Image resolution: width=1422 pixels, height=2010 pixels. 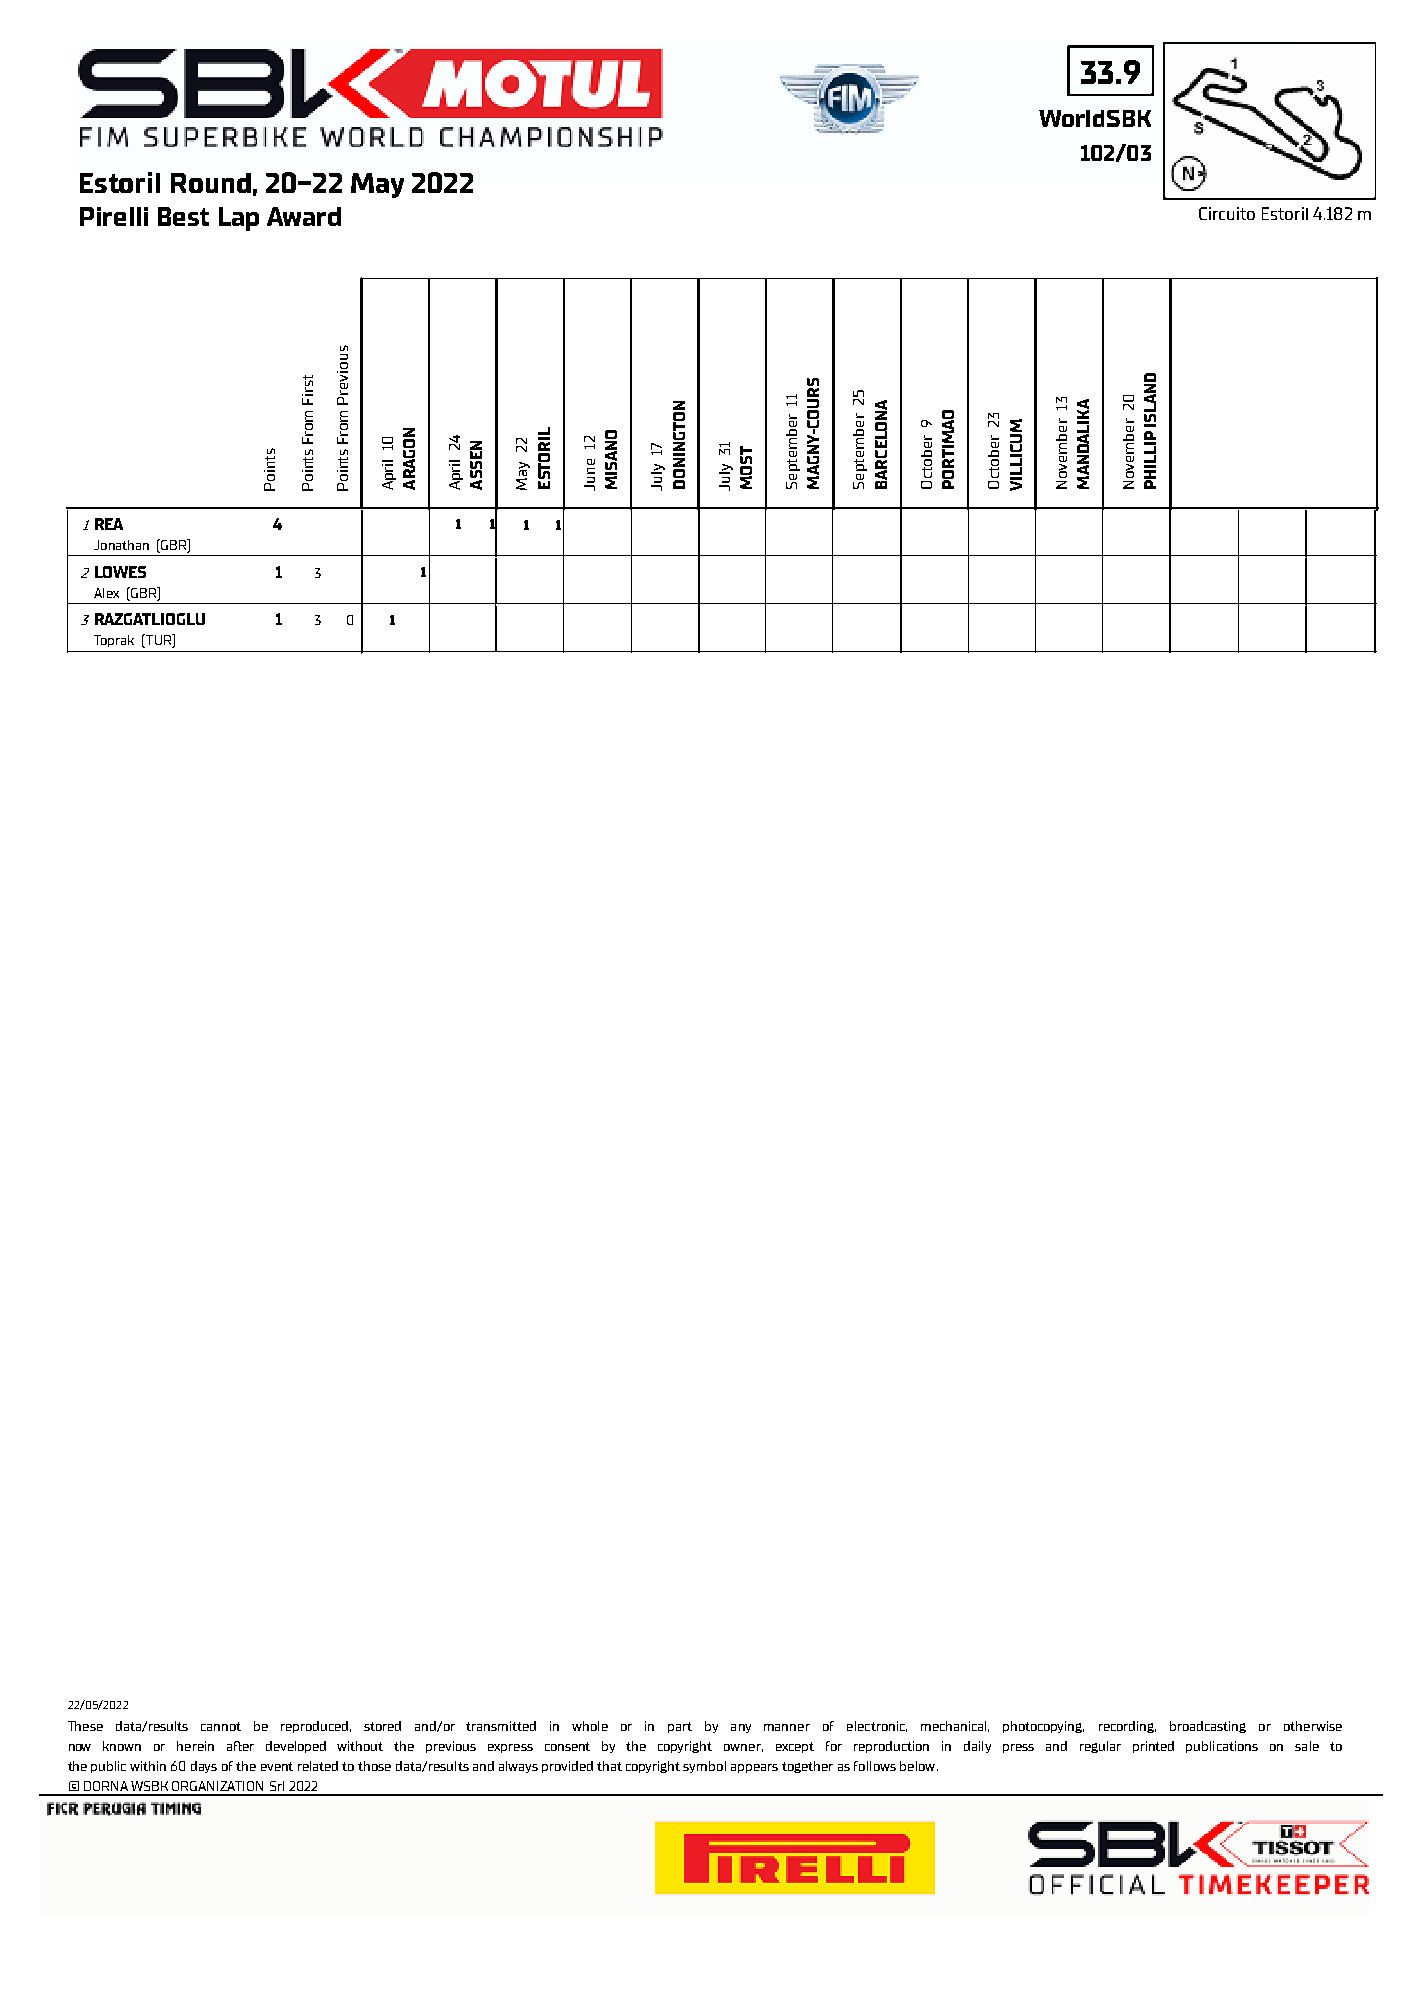 What do you see at coordinates (158, 641) in the document?
I see `TUR` at bounding box center [158, 641].
